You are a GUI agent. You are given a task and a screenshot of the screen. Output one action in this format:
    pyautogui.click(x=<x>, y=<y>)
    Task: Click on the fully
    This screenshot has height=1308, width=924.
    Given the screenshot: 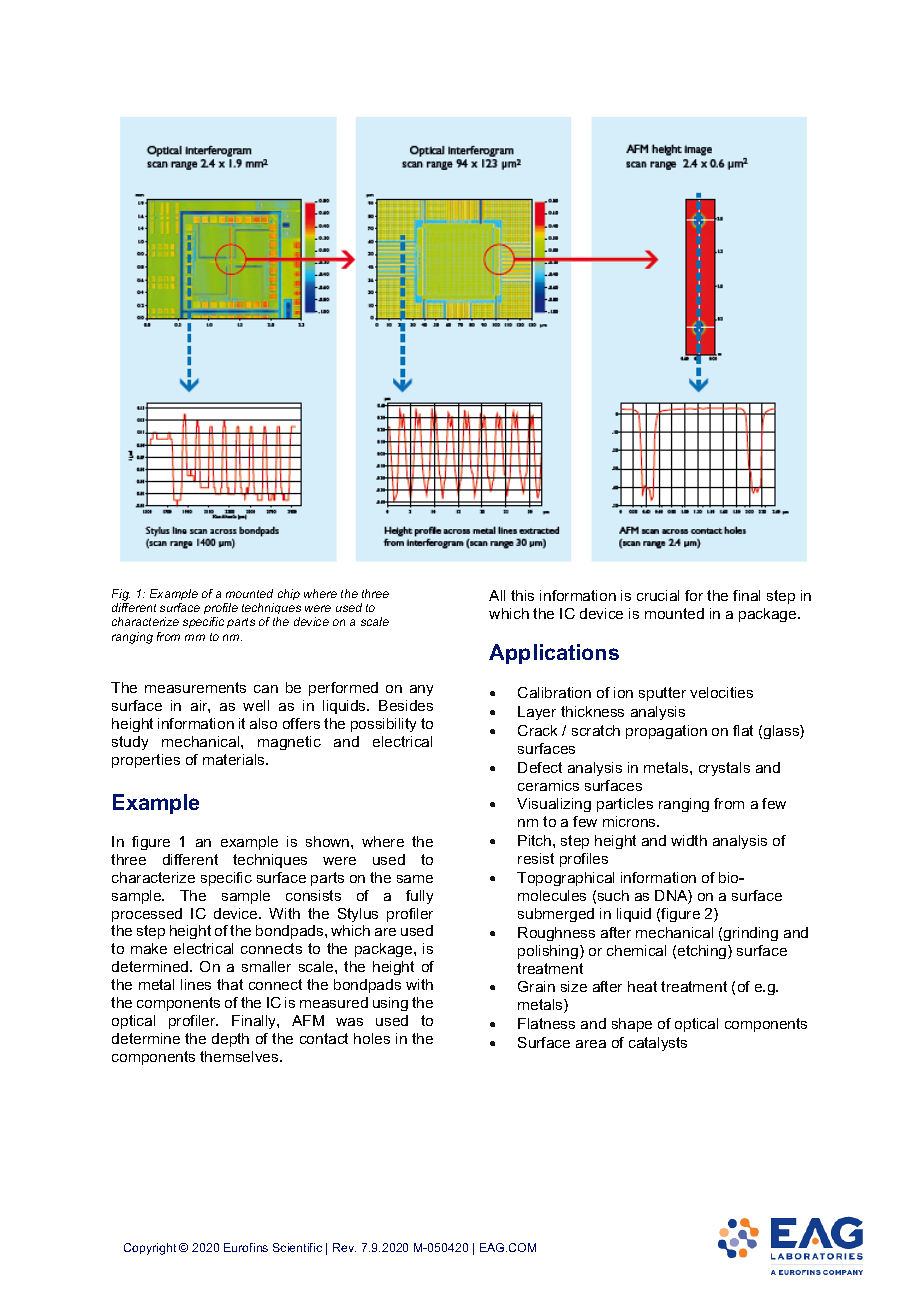 What is the action you would take?
    pyautogui.click(x=419, y=897)
